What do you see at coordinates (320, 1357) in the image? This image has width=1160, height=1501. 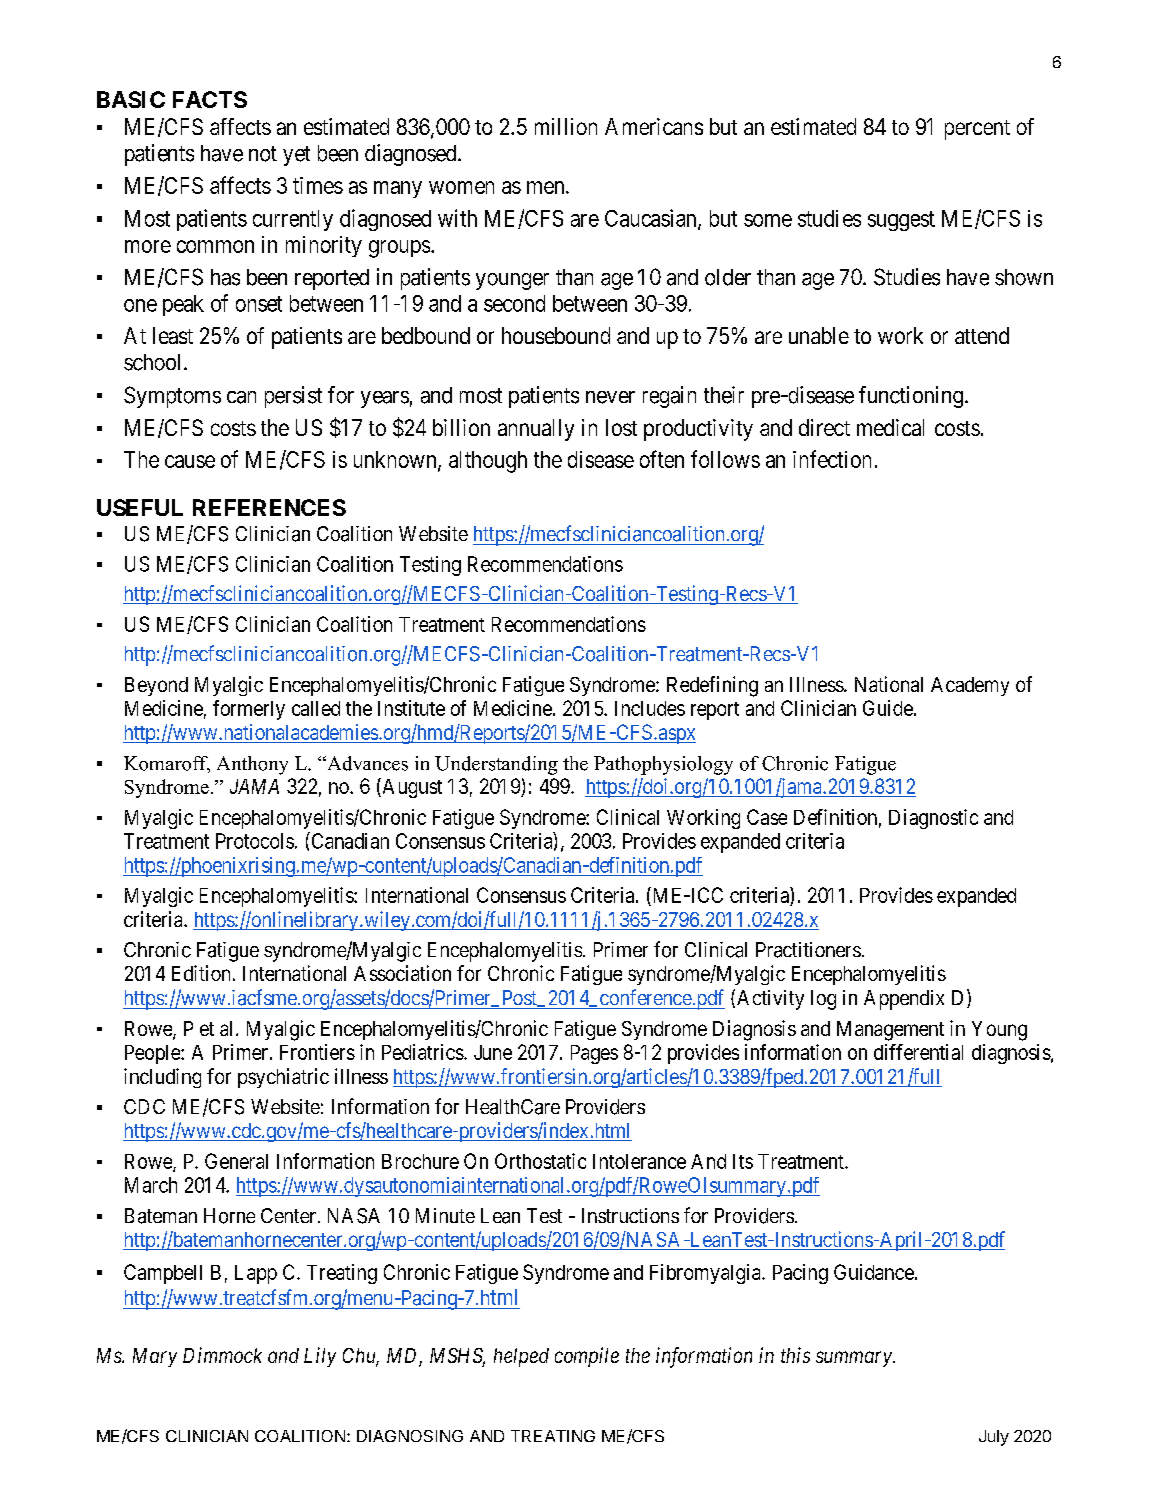 I see `Lily` at bounding box center [320, 1357].
